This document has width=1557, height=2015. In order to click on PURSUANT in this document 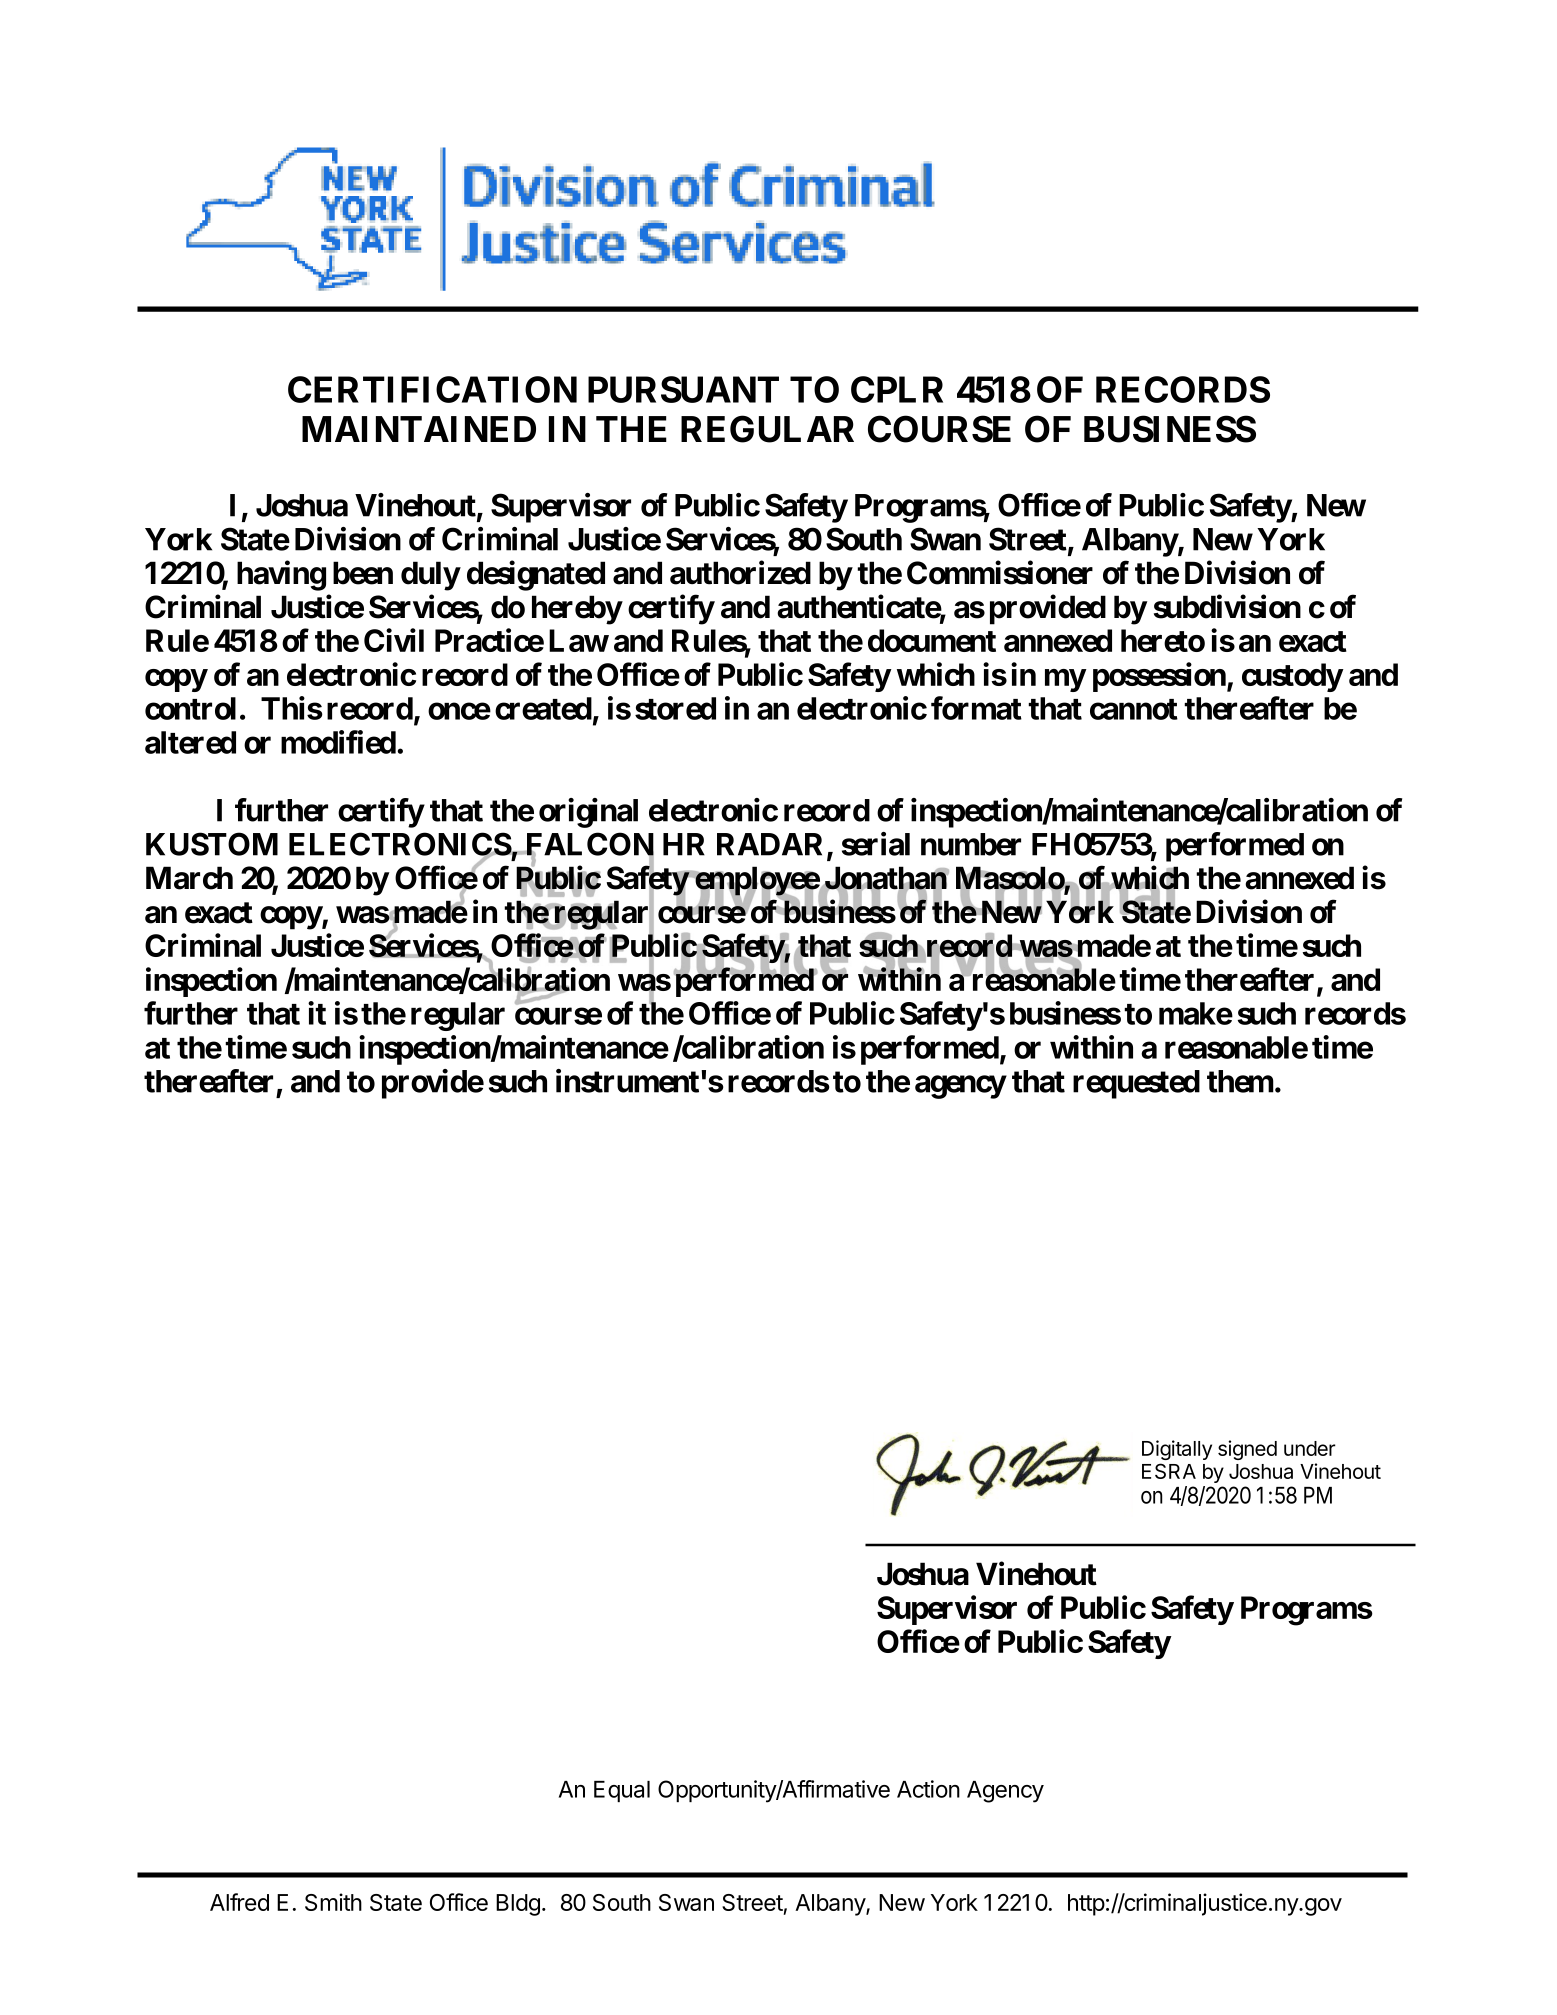, I will do `click(683, 389)`.
